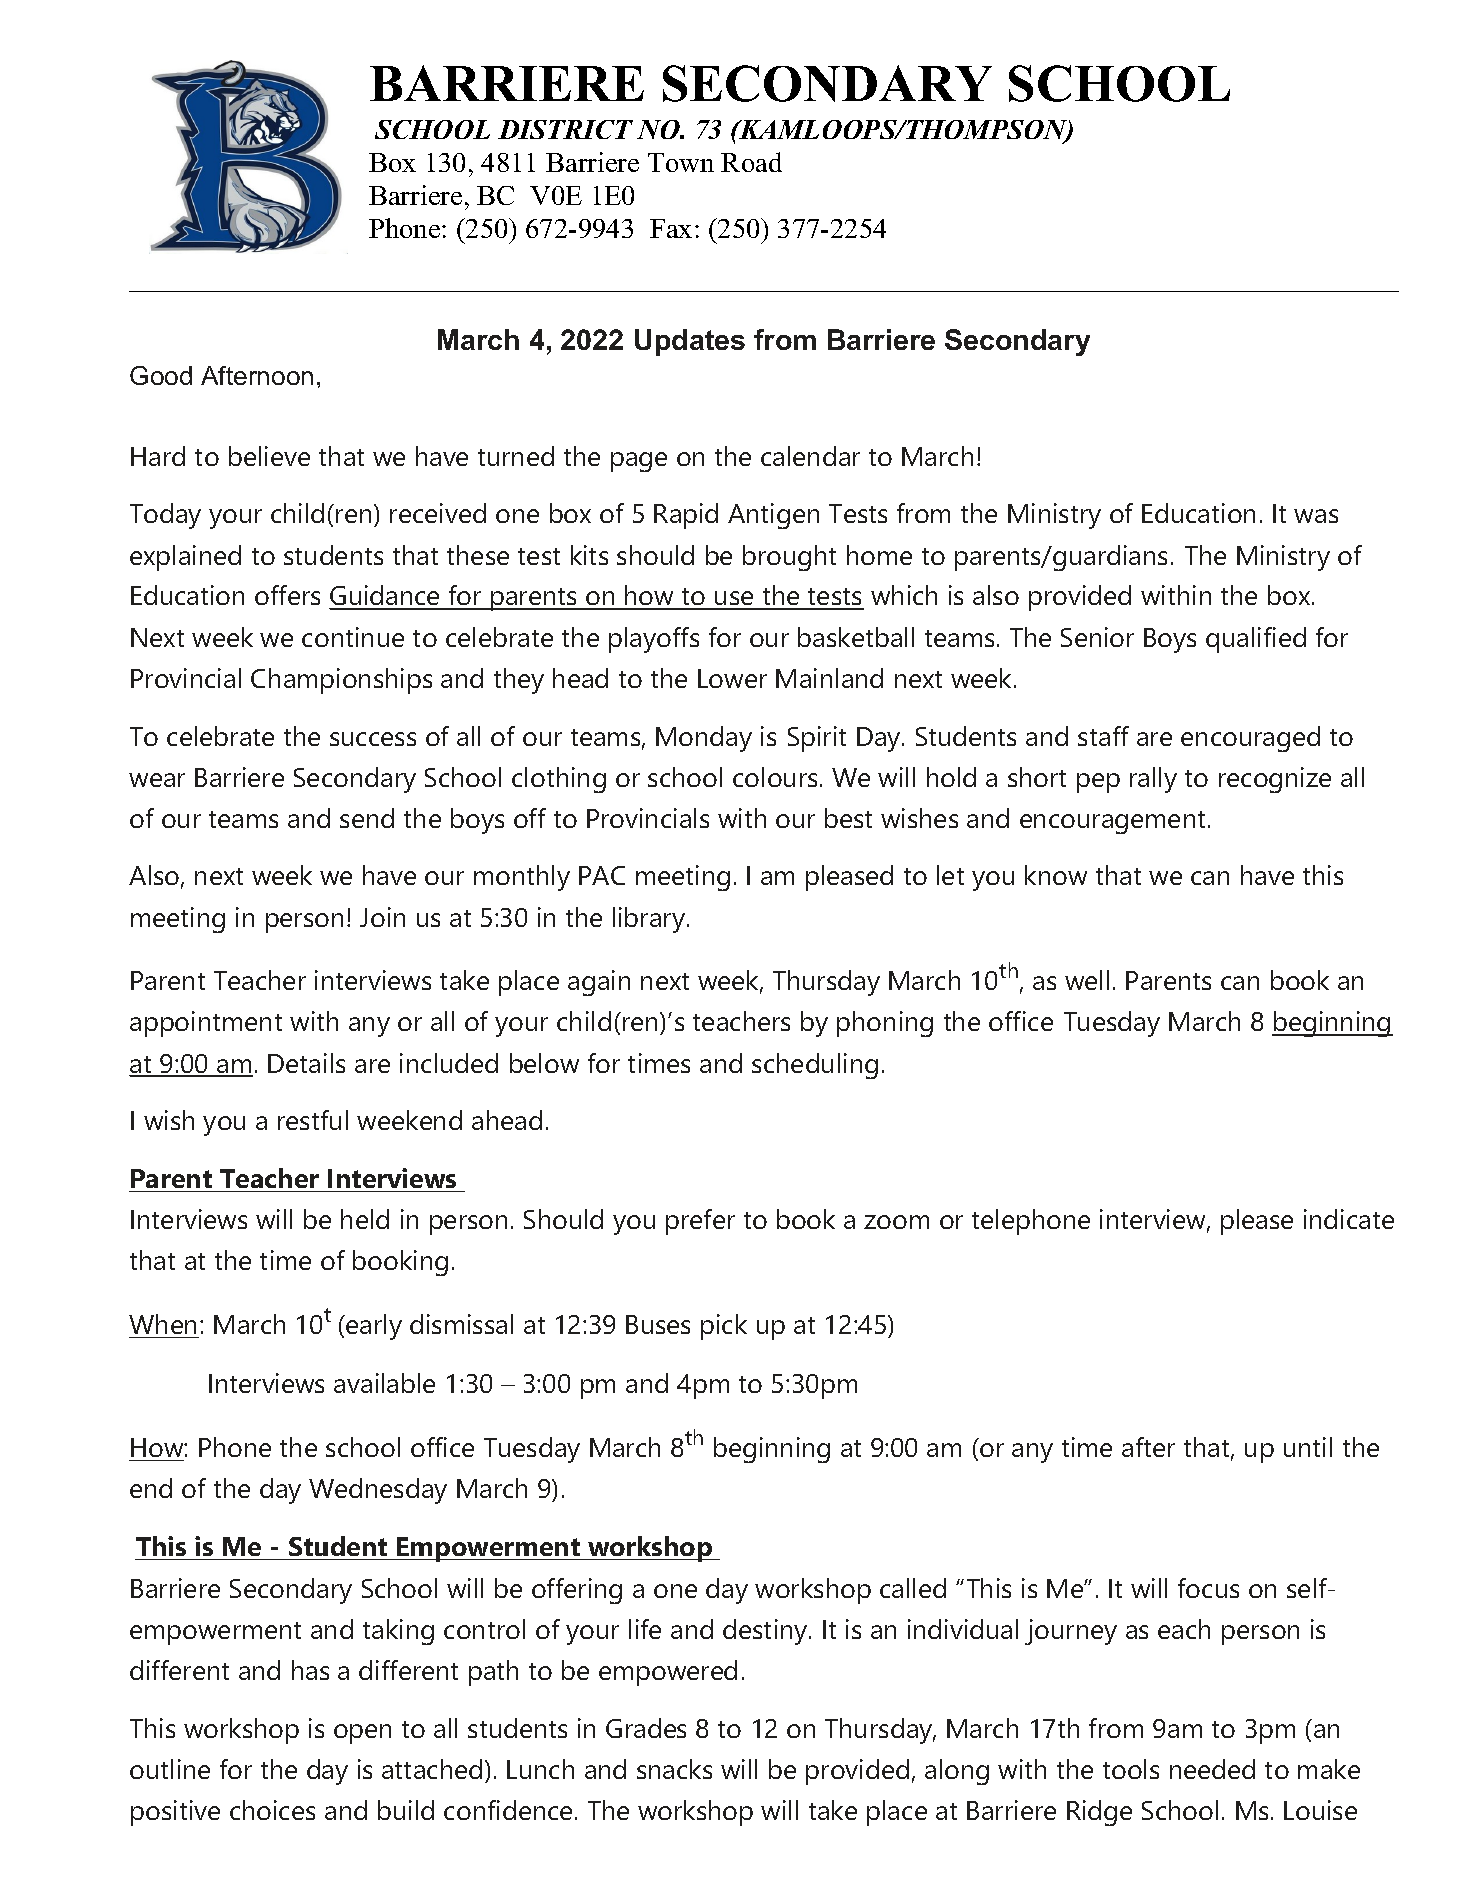 Image resolution: width=1466 pixels, height=1897 pixels. Describe the element at coordinates (565, 129) in the screenshot. I see `DISTRICT` at that location.
